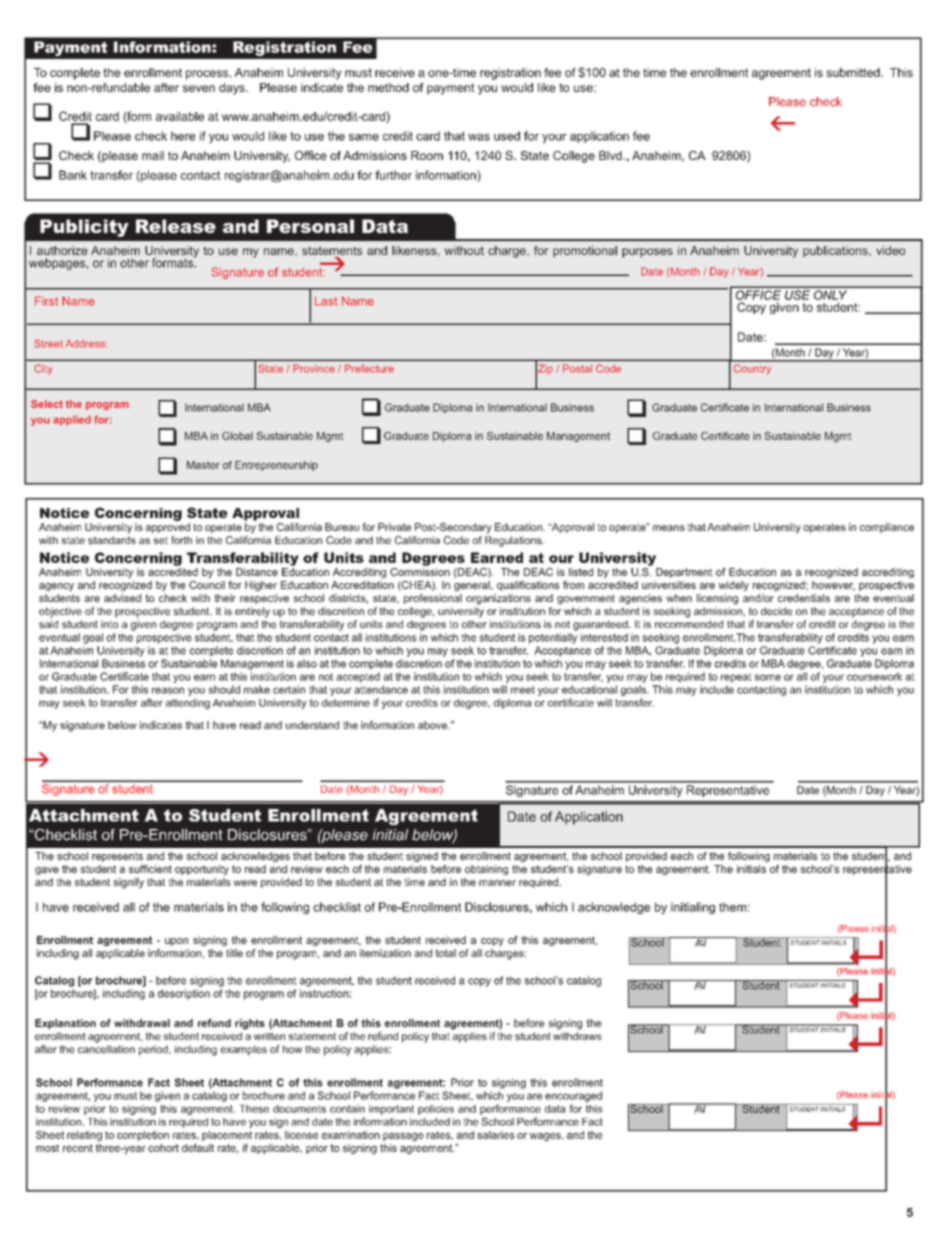  I want to click on into, so click(109, 624).
